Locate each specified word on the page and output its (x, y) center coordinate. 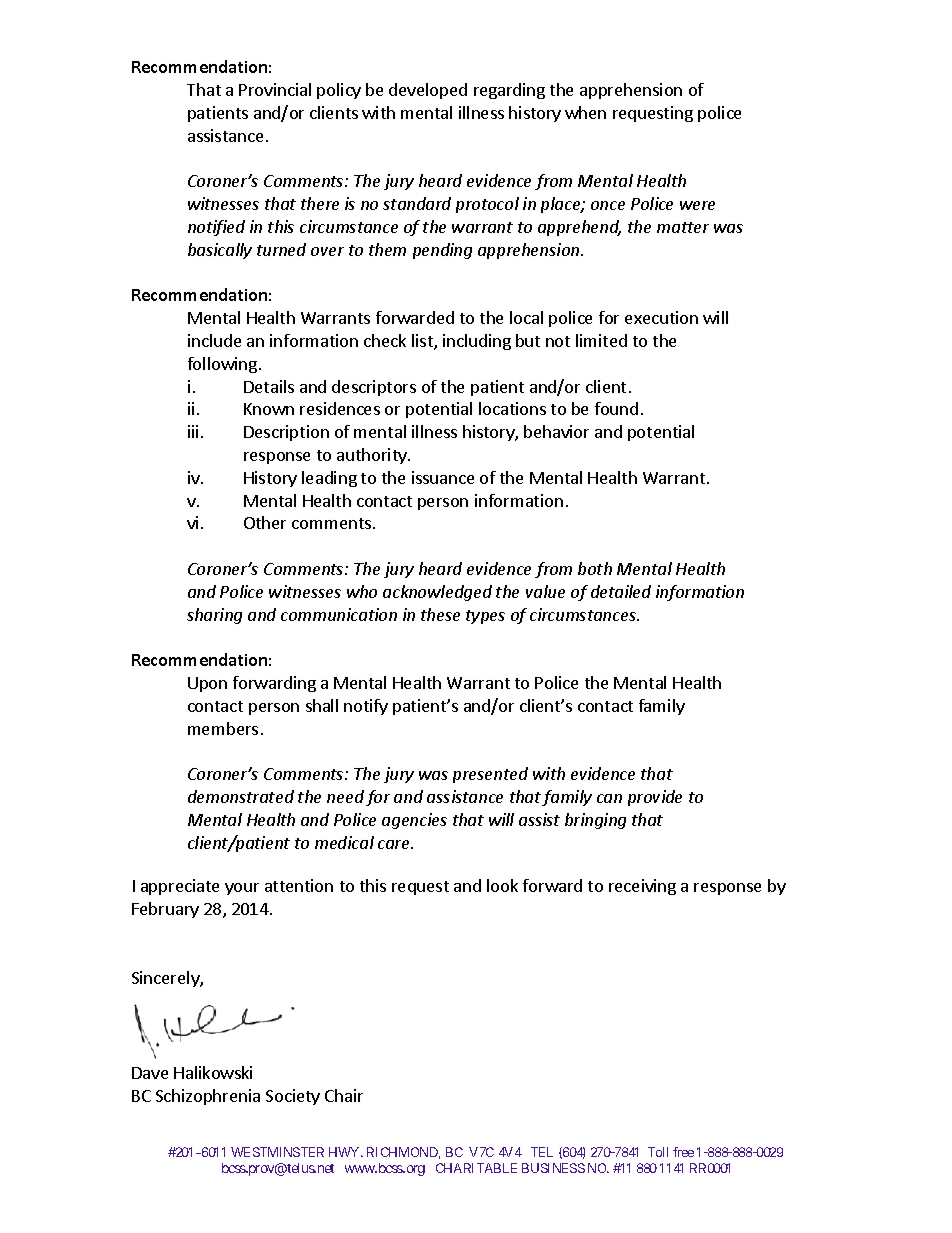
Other (265, 522)
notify (366, 707)
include (214, 340)
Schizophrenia (208, 1097)
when (585, 112)
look (502, 885)
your (242, 889)
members (223, 728)
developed (428, 91)
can (609, 798)
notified (216, 228)
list (423, 342)
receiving (642, 887)
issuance (443, 477)
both (595, 568)
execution (661, 317)
